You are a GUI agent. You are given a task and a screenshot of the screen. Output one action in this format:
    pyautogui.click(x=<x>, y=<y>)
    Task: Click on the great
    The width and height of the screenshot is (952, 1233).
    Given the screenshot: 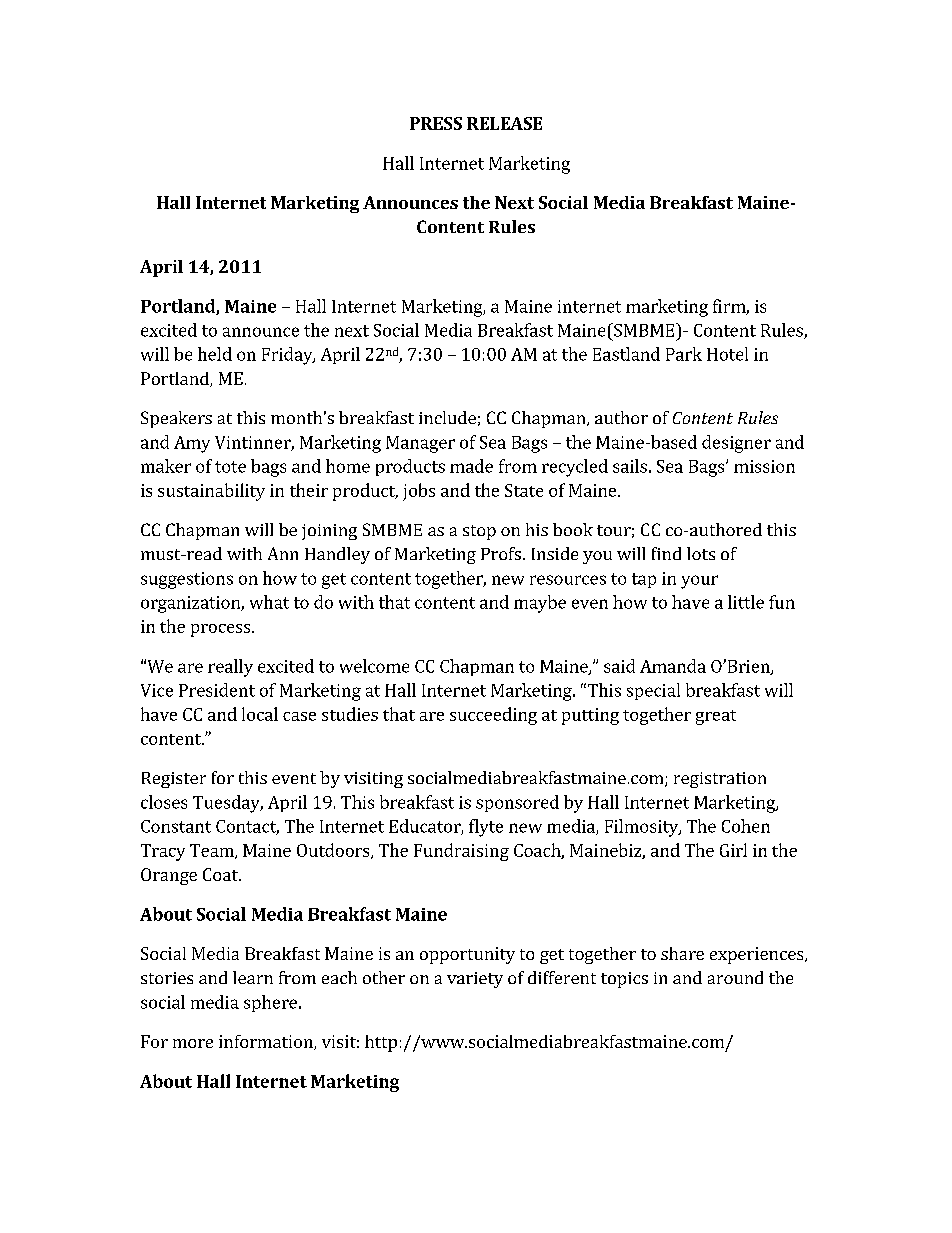 What is the action you would take?
    pyautogui.click(x=716, y=717)
